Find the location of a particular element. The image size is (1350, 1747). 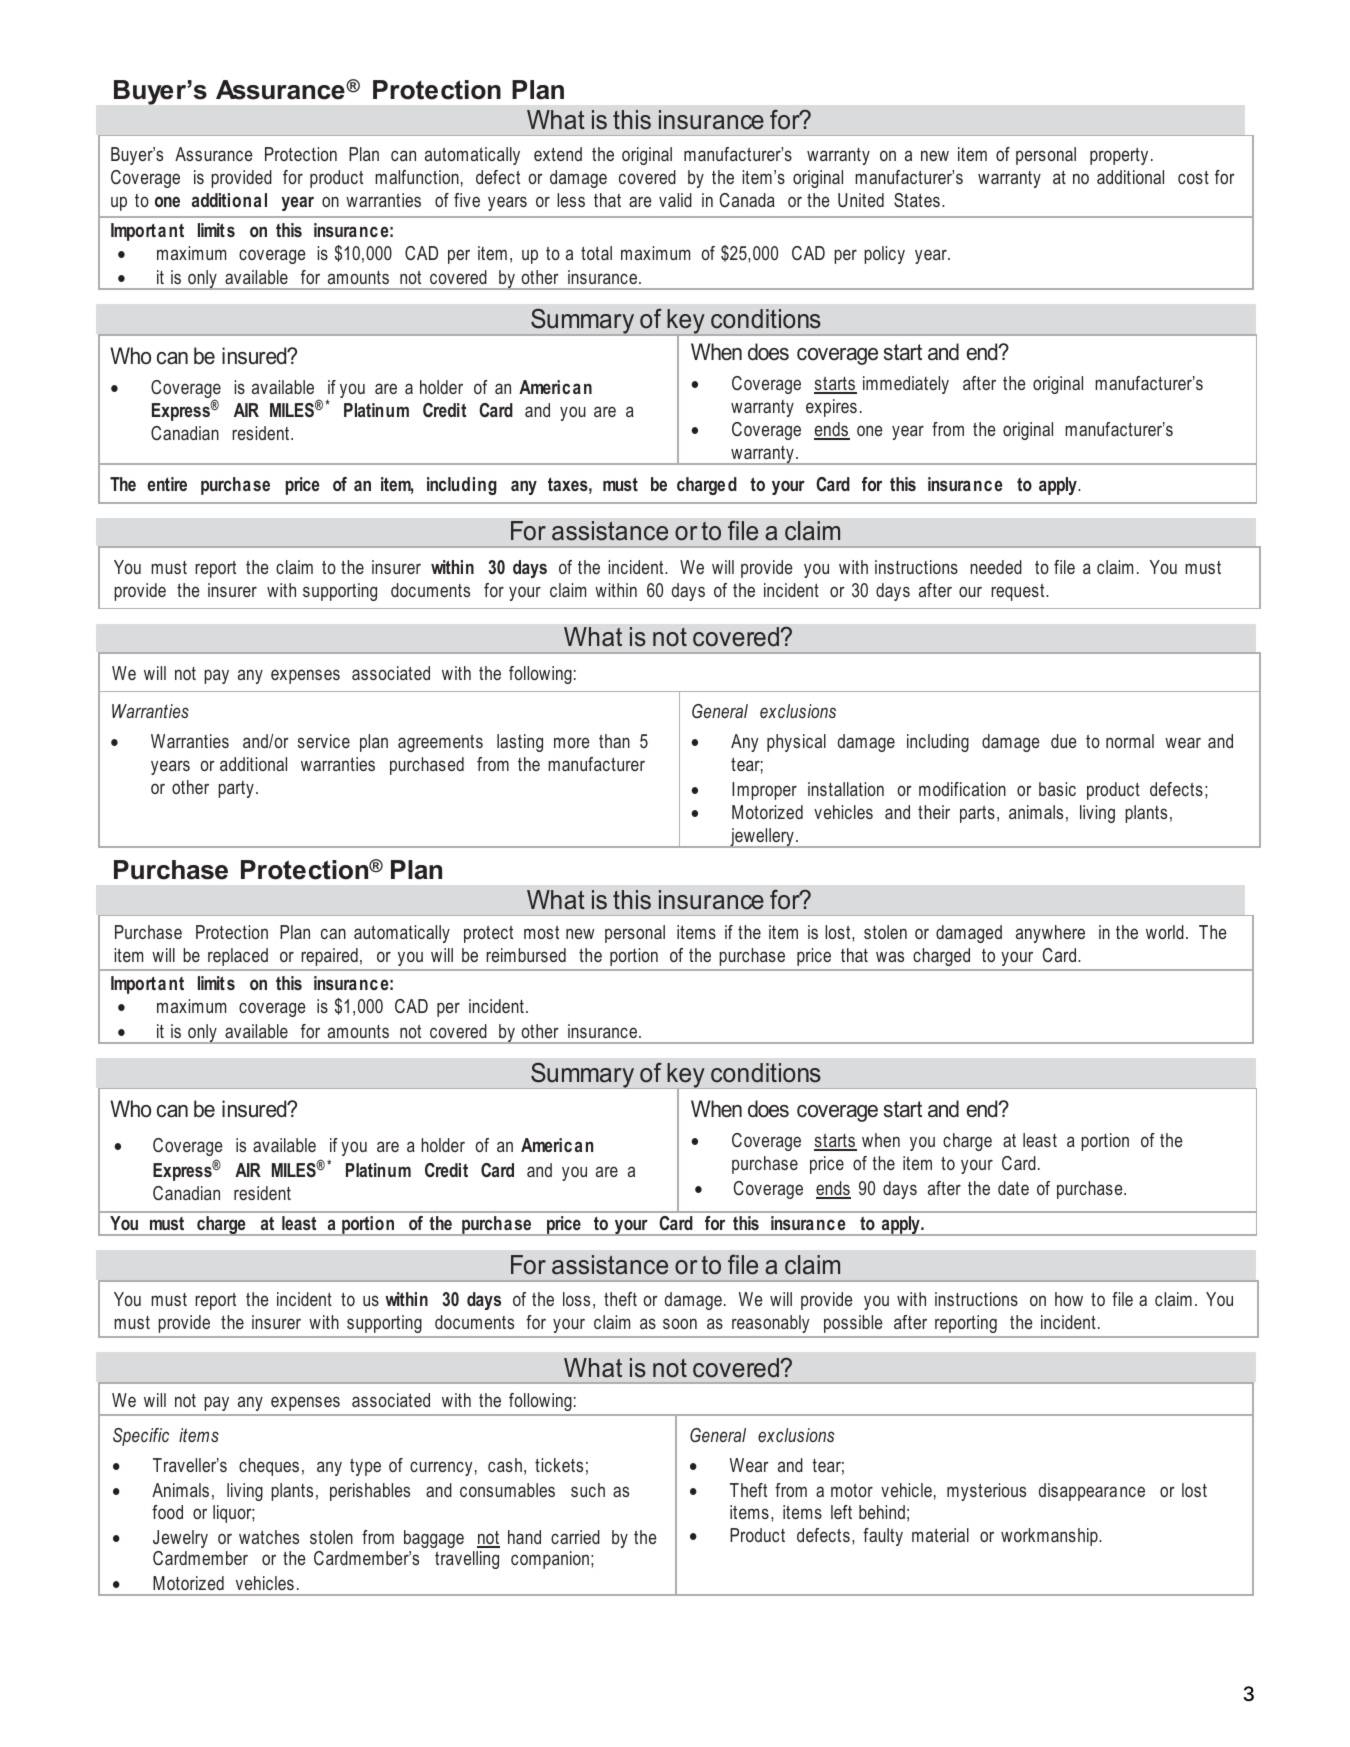

jewellery is located at coordinates (762, 838).
